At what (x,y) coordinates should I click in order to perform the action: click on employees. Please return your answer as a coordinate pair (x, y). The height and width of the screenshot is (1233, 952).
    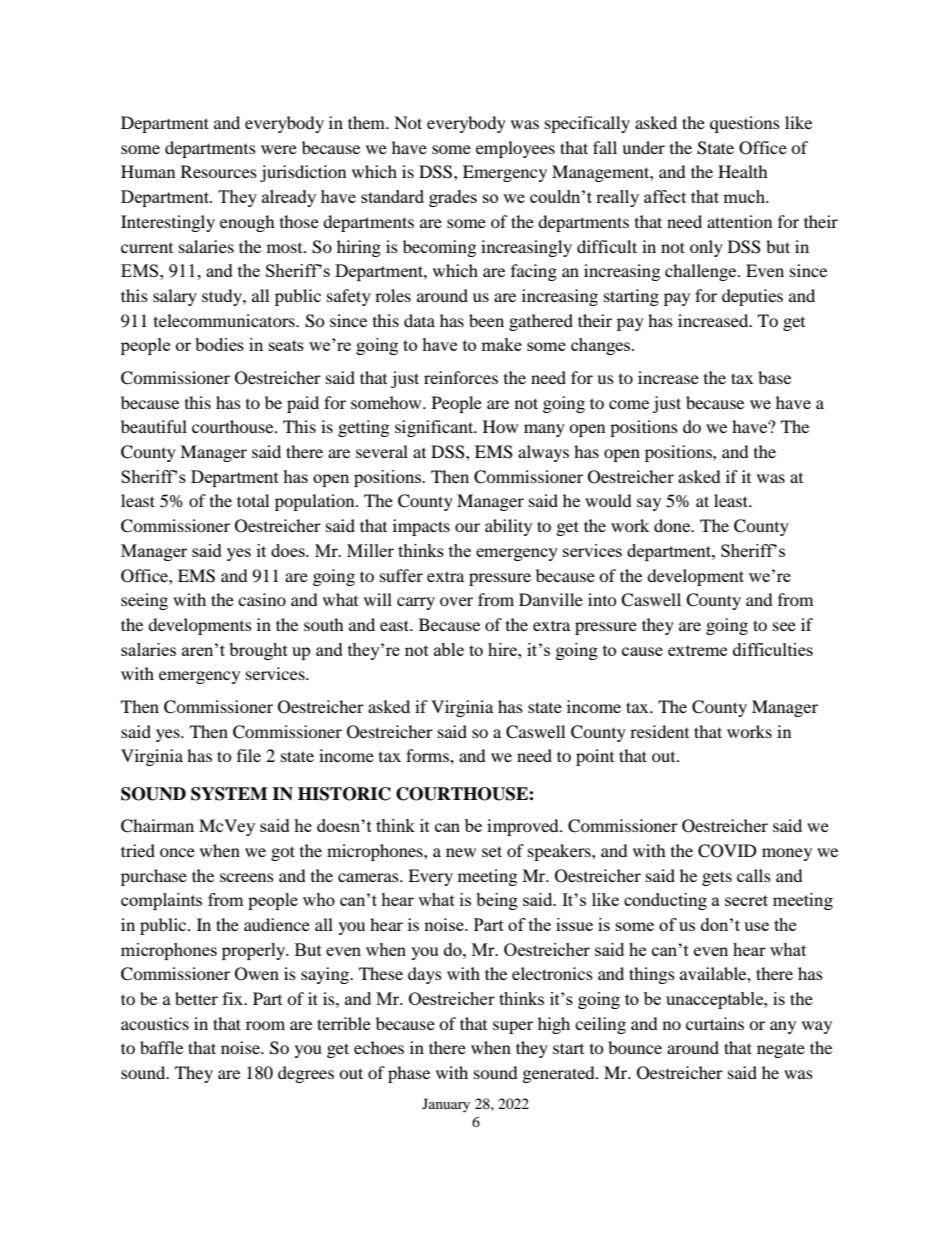
    Looking at the image, I should click on (515, 149).
